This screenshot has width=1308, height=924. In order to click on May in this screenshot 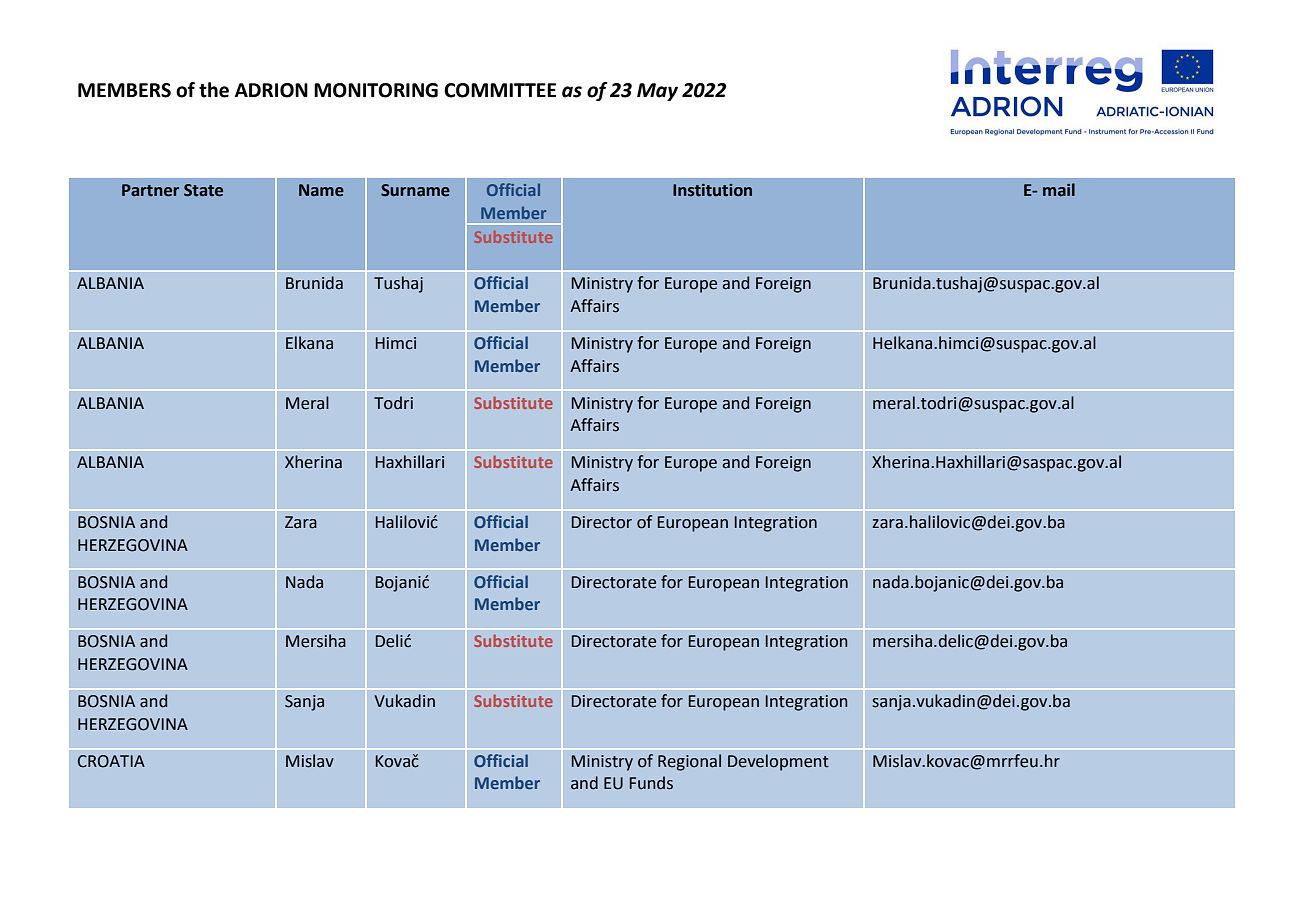, I will do `click(657, 92)`.
